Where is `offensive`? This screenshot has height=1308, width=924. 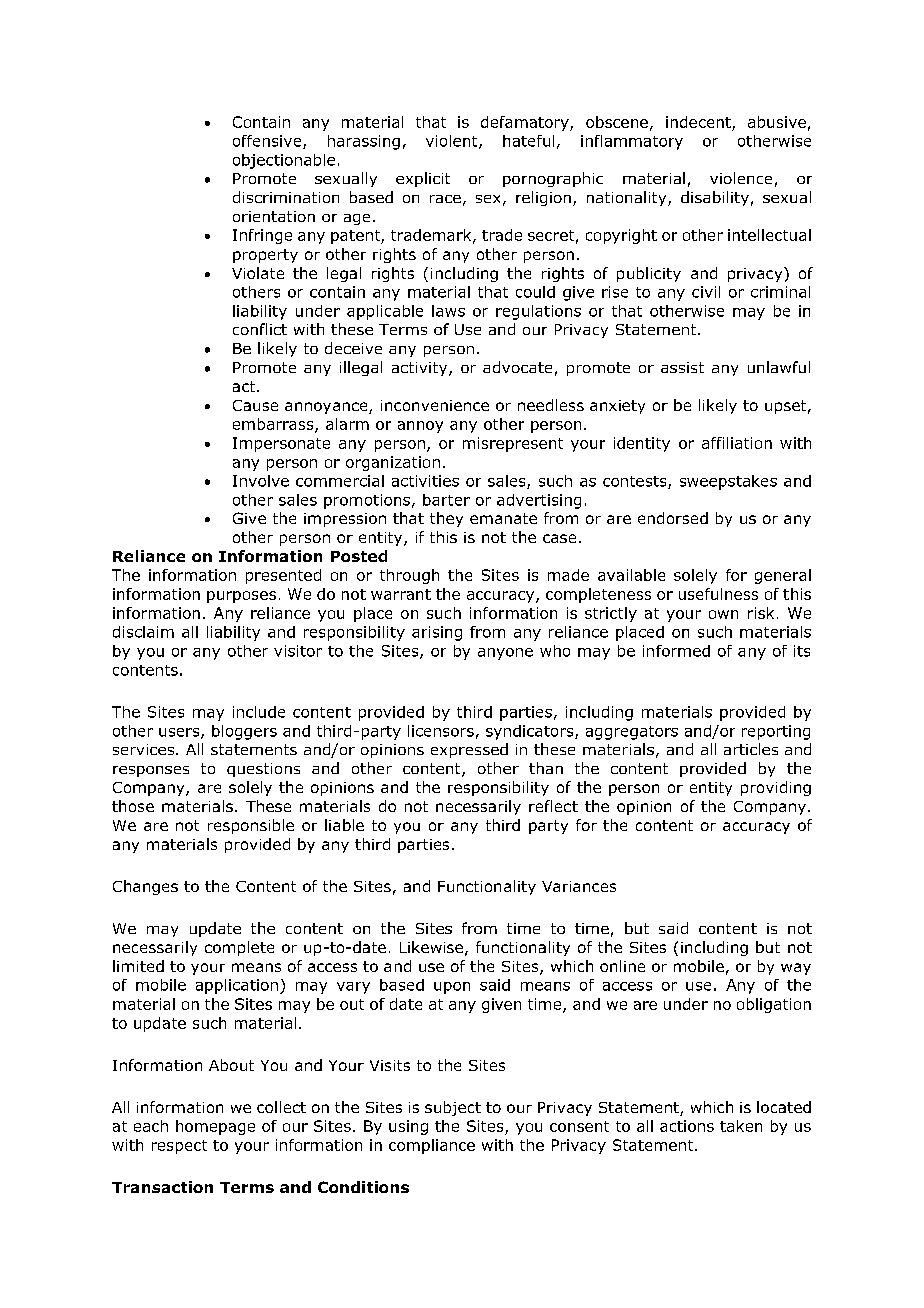
offensive is located at coordinates (268, 142).
